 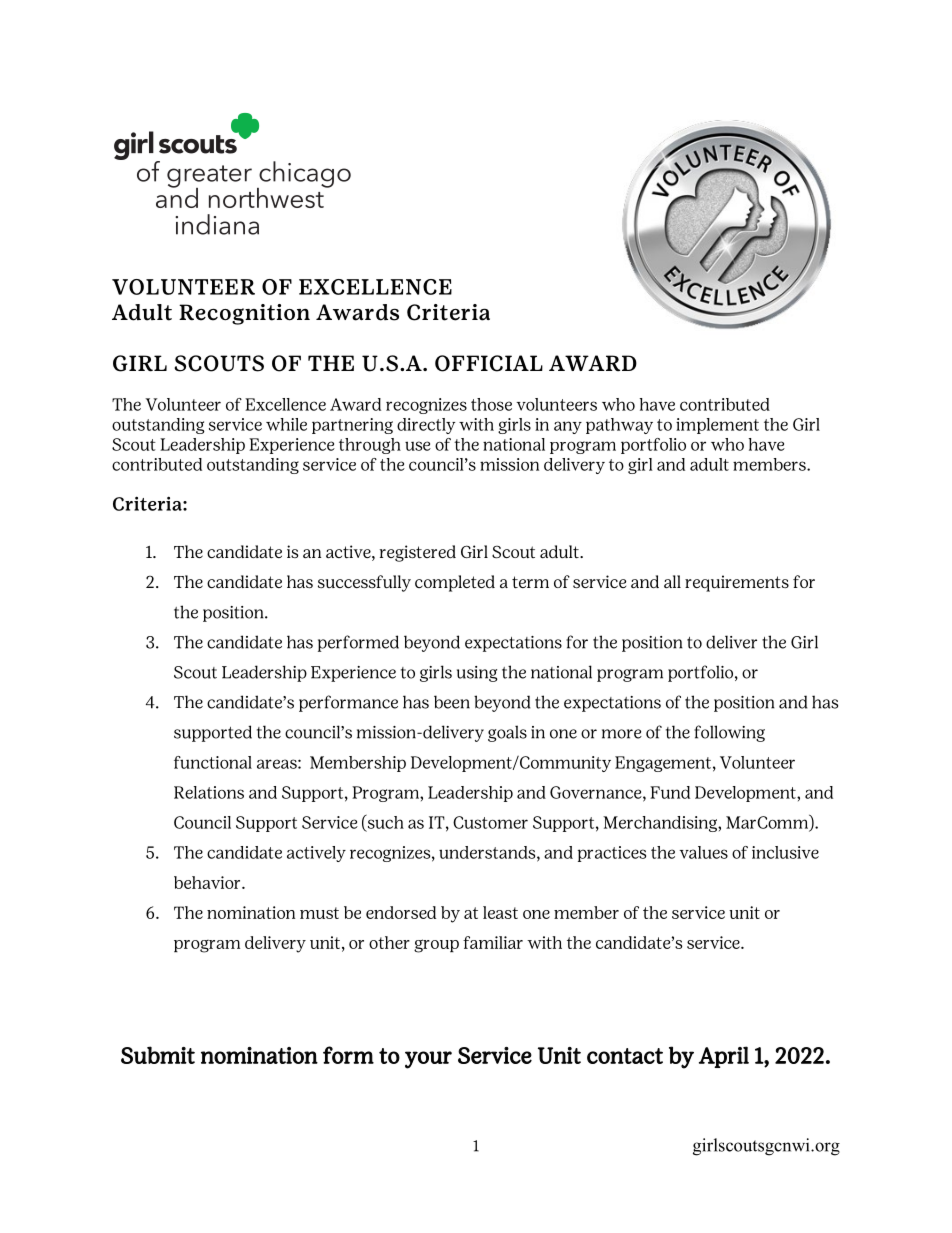 I want to click on implement, so click(x=717, y=426).
